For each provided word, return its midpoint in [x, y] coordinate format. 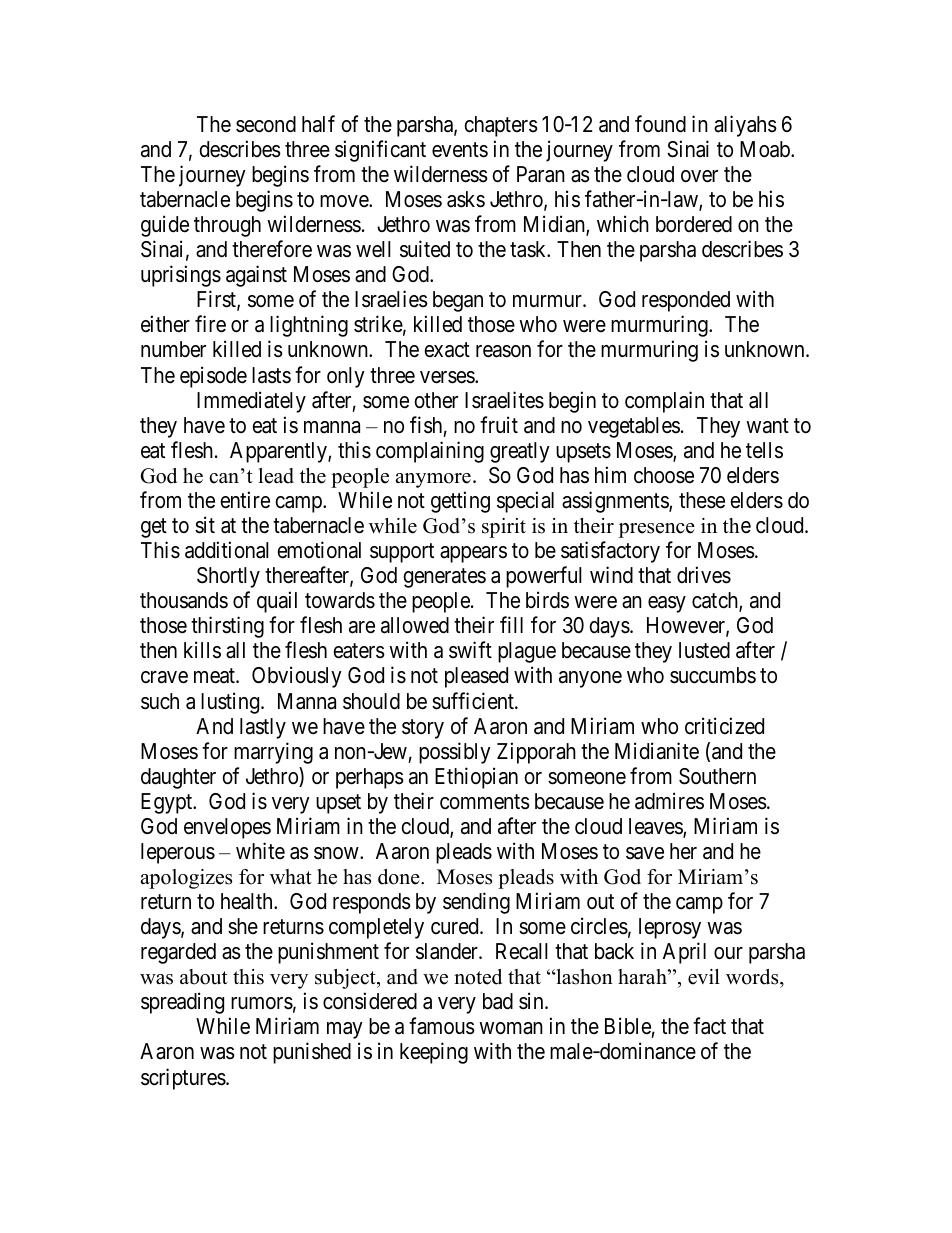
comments [485, 802]
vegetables [634, 427]
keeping [434, 1053]
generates [445, 578]
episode [213, 377]
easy [667, 604]
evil [704, 977]
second [266, 124]
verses [448, 377]
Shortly [228, 577]
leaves [656, 827]
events [460, 150]
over [699, 176]
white [260, 851]
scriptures [183, 1079]
